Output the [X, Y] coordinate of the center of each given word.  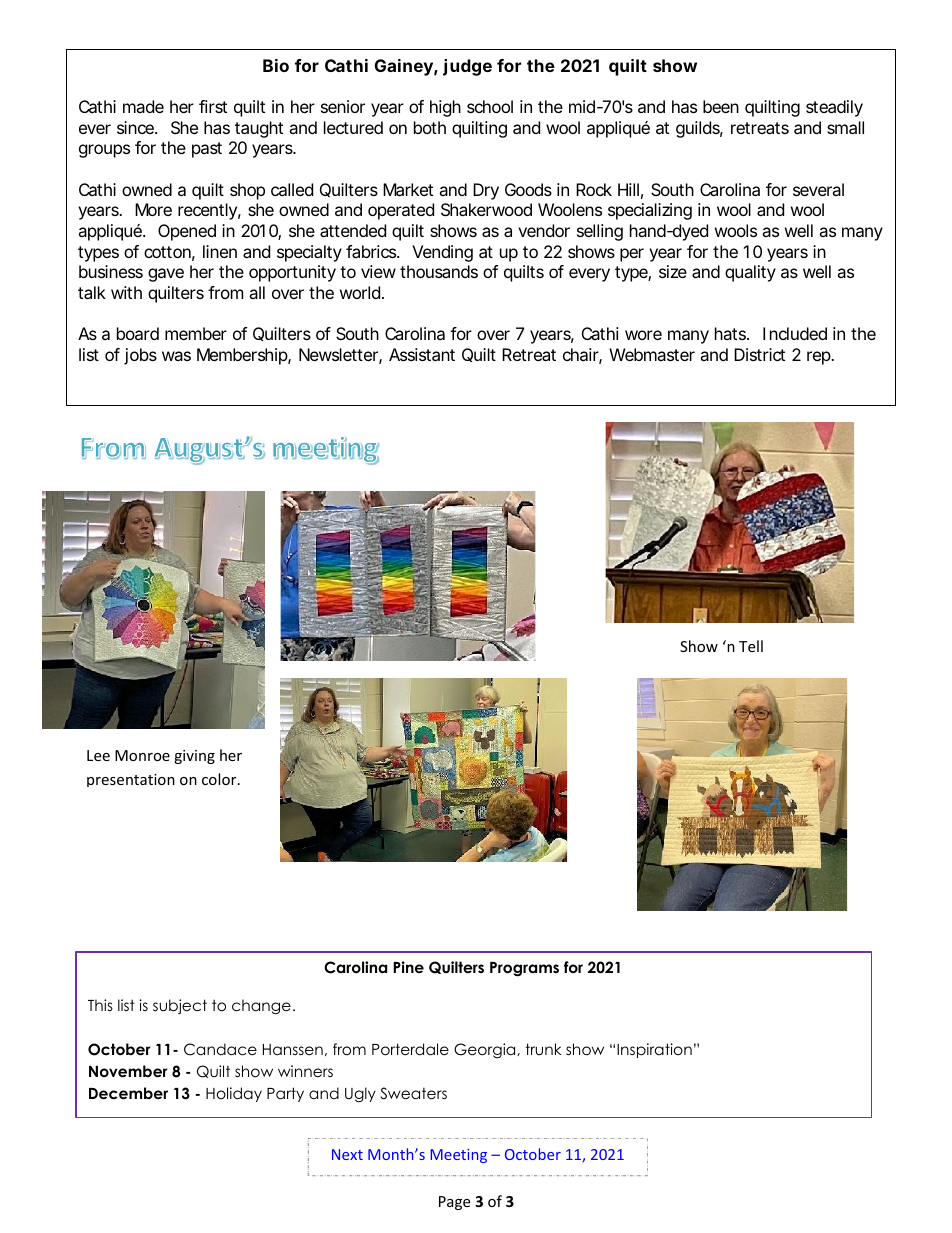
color [220, 779]
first [213, 106]
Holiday [234, 1094]
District [759, 354]
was [176, 356]
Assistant [422, 354]
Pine [408, 967]
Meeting [458, 1156]
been [721, 106]
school [490, 106]
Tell [751, 646]
